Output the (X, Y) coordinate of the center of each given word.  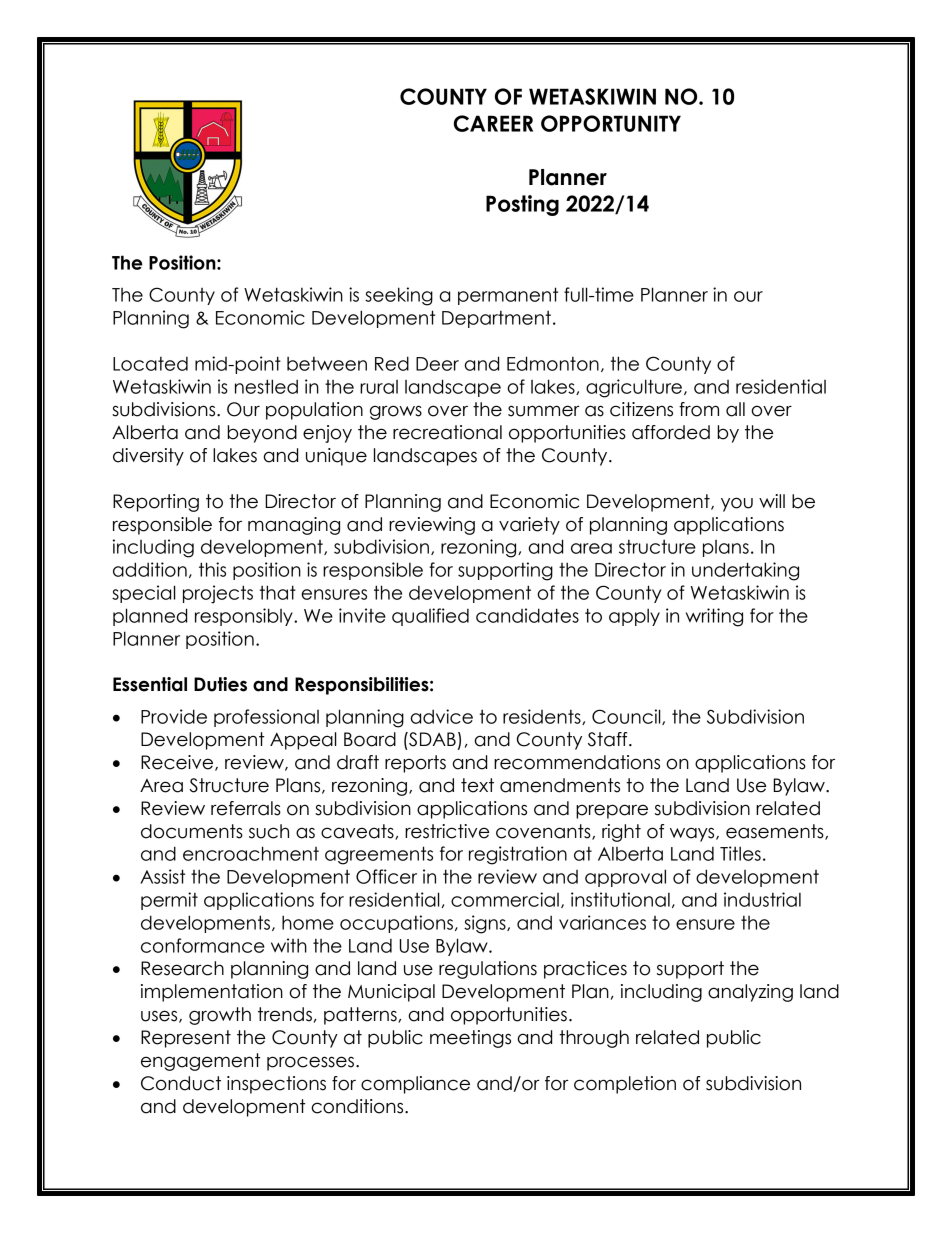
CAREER (493, 123)
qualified (430, 617)
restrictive (447, 831)
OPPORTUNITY (611, 123)
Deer (437, 364)
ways (693, 834)
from (699, 409)
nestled (266, 386)
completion (625, 1085)
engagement (200, 1062)
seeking (399, 296)
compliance (415, 1085)
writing (714, 617)
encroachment (251, 853)
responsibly (245, 617)
